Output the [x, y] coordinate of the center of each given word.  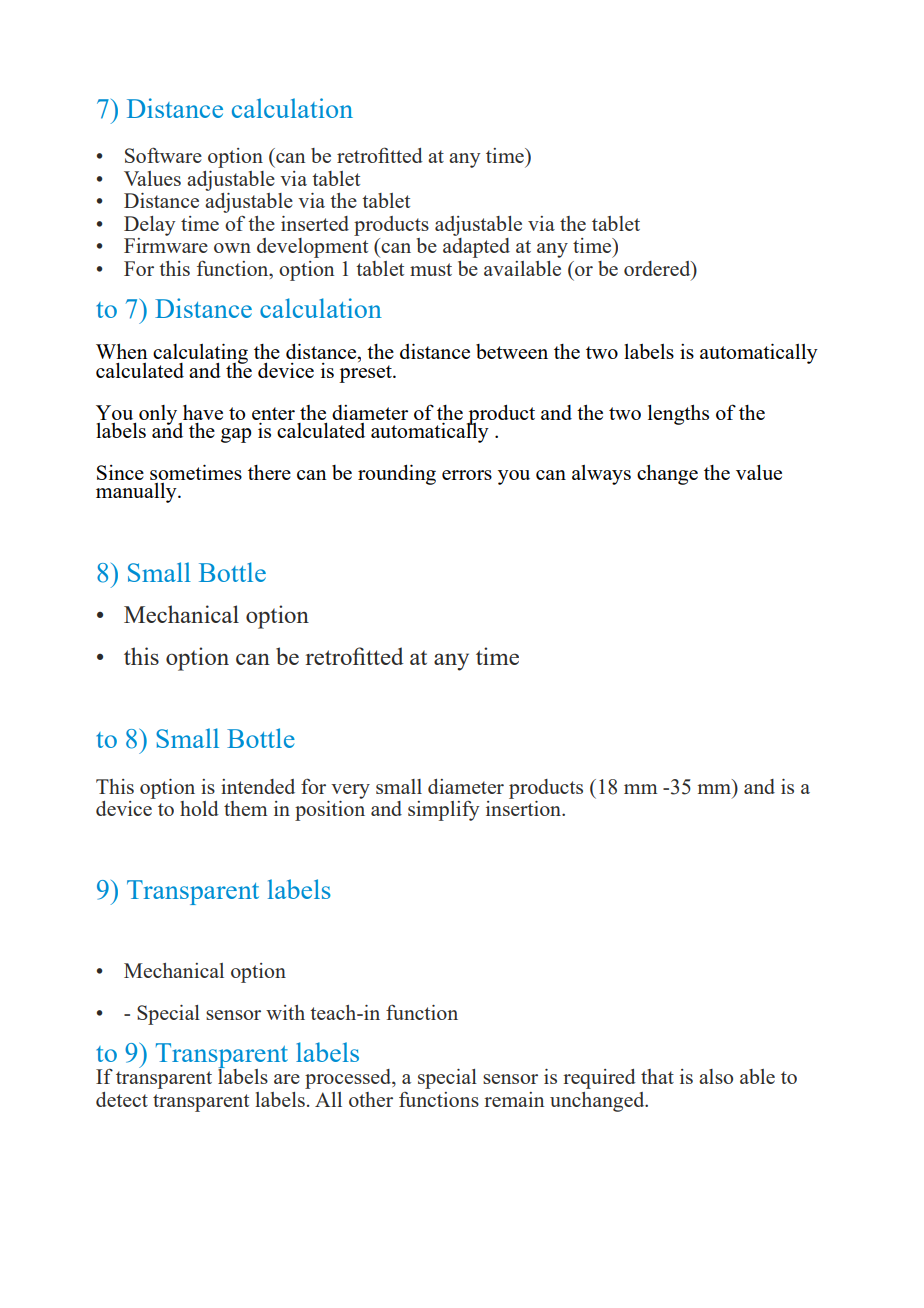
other [371, 1099]
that [657, 1076]
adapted [476, 248]
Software [163, 155]
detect [122, 1099]
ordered [658, 270]
